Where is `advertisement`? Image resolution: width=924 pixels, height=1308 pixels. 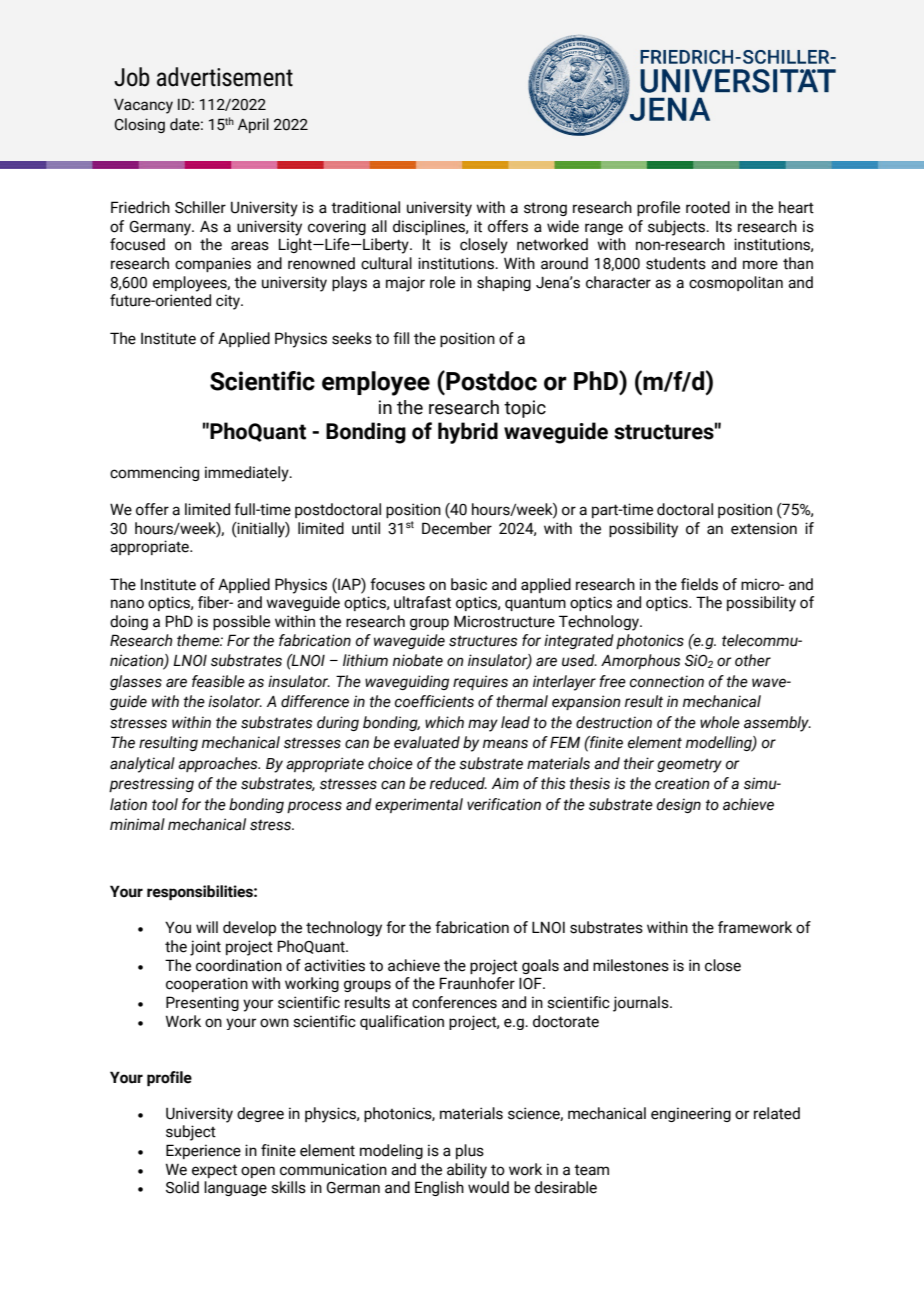
advertisement is located at coordinates (225, 77).
